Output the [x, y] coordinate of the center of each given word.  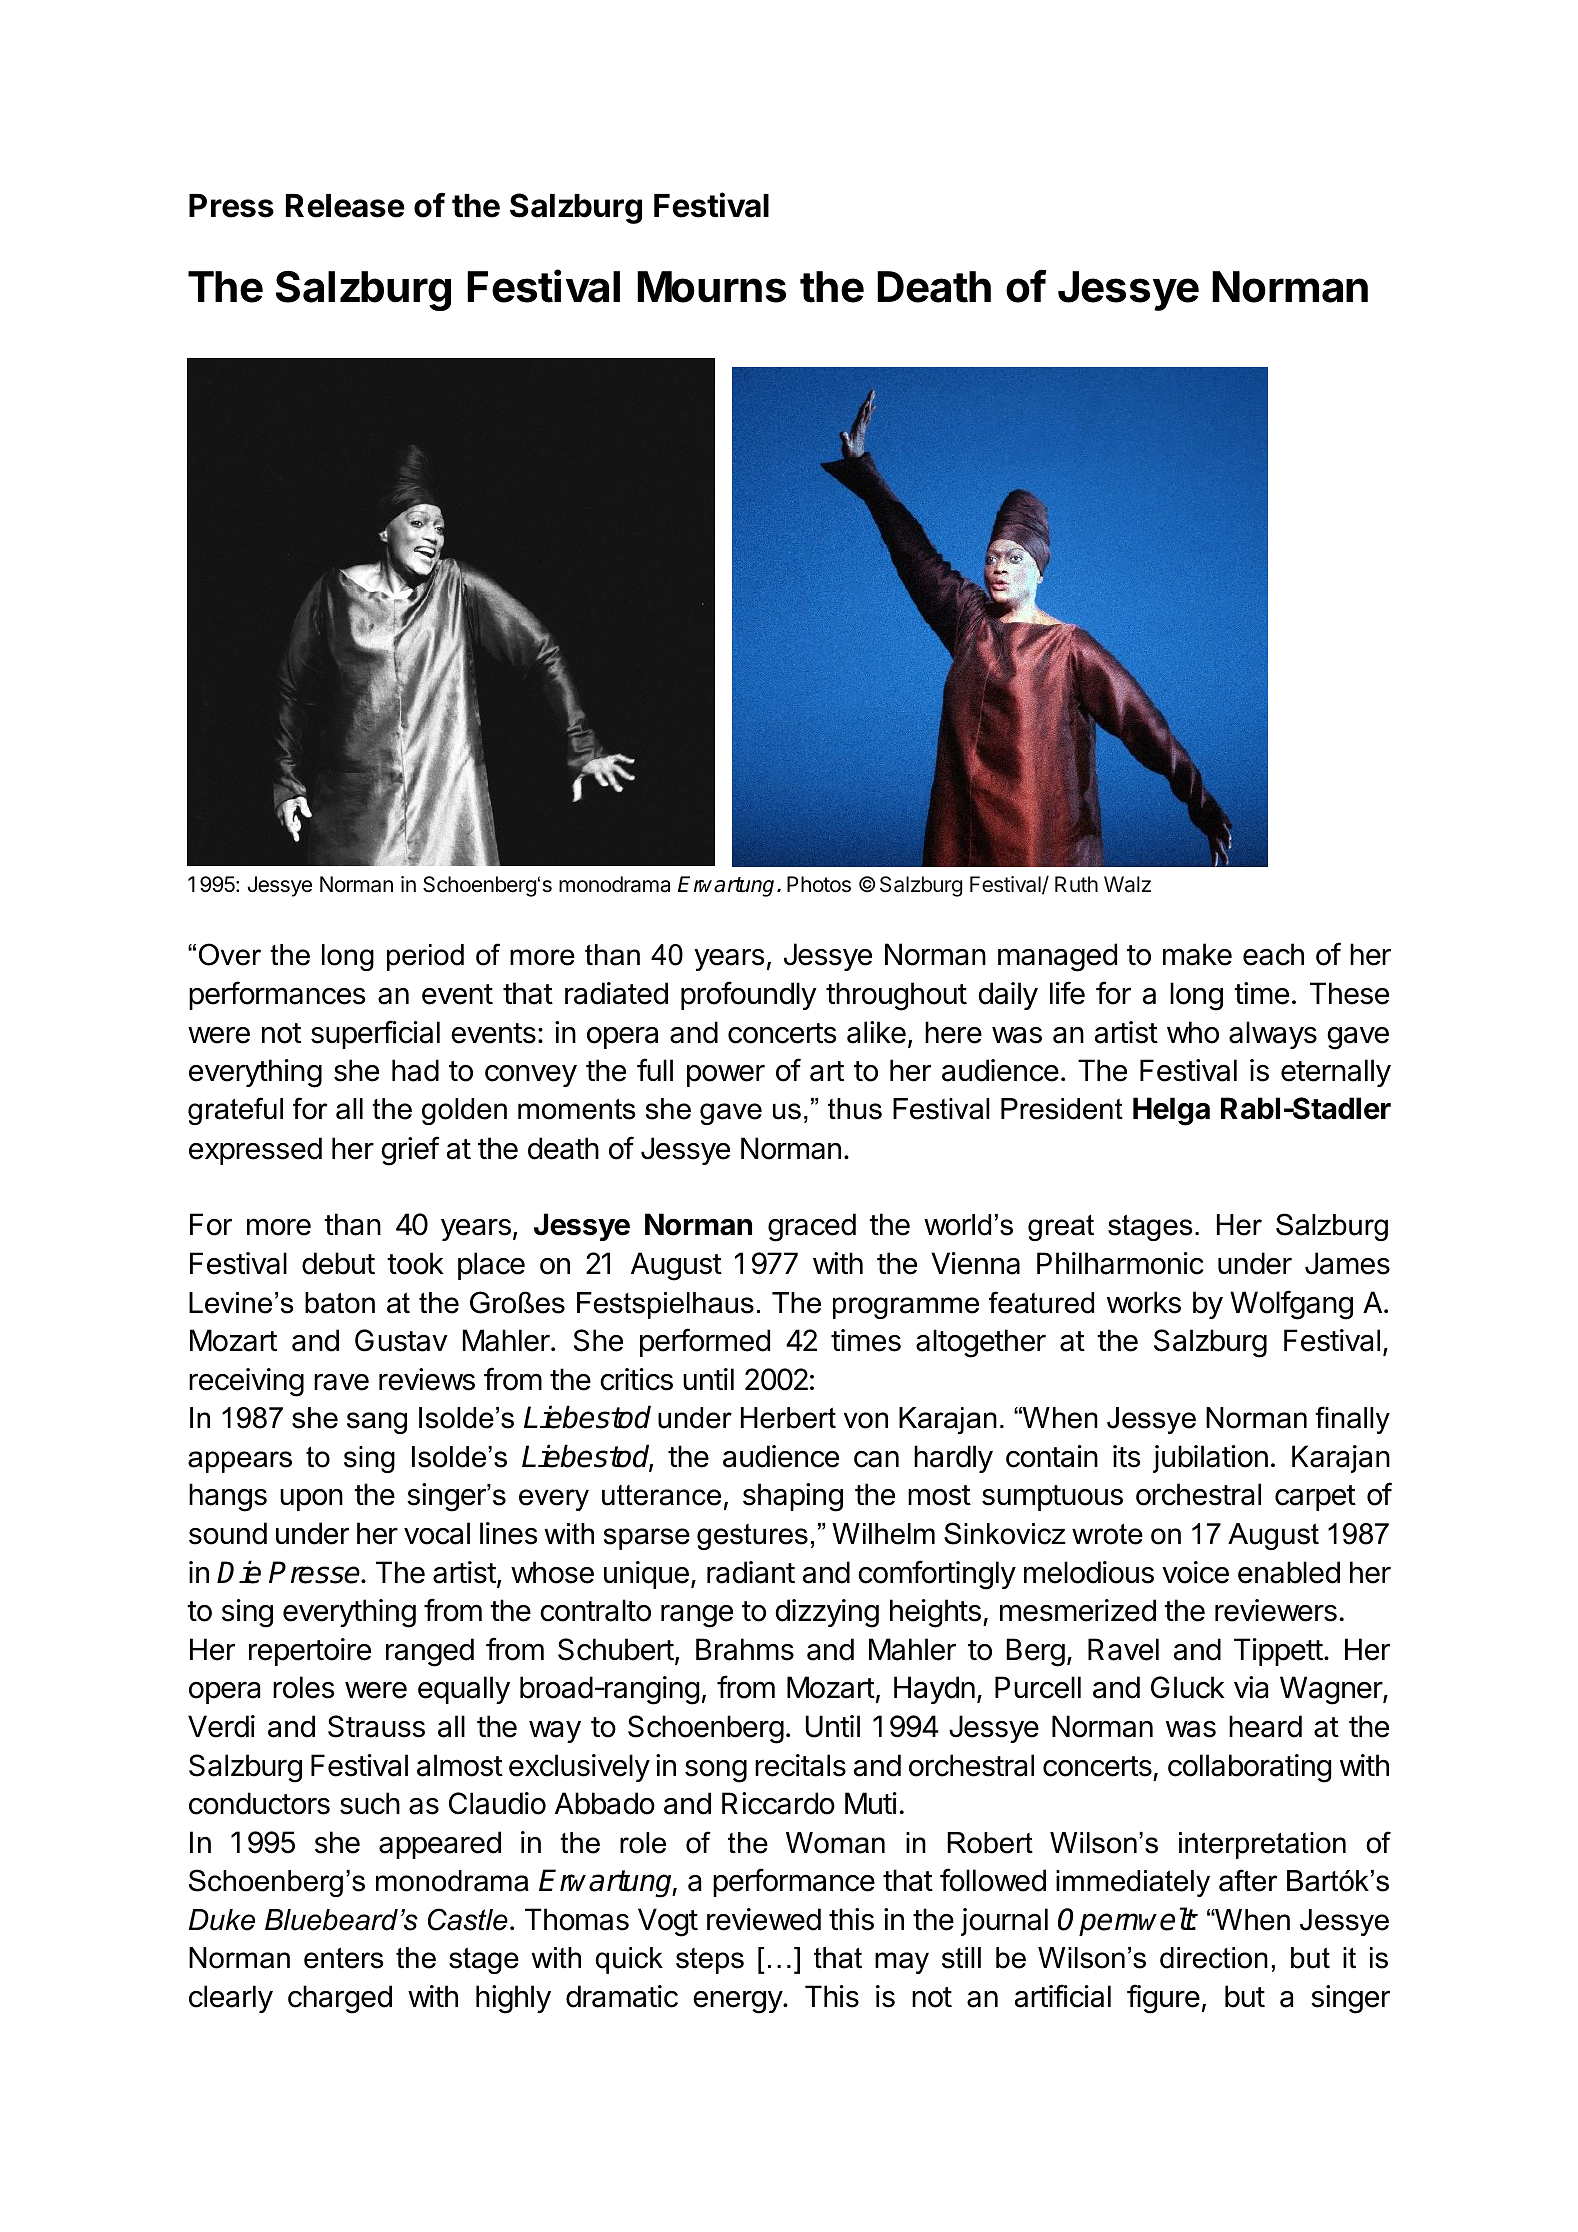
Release [345, 206]
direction [1214, 1958]
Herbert [788, 1418]
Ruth [1076, 884]
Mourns [711, 287]
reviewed [764, 1919]
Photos [819, 884]
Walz [1127, 884]
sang [377, 1423]
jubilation [1210, 1459]
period [425, 957]
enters [344, 1958]
